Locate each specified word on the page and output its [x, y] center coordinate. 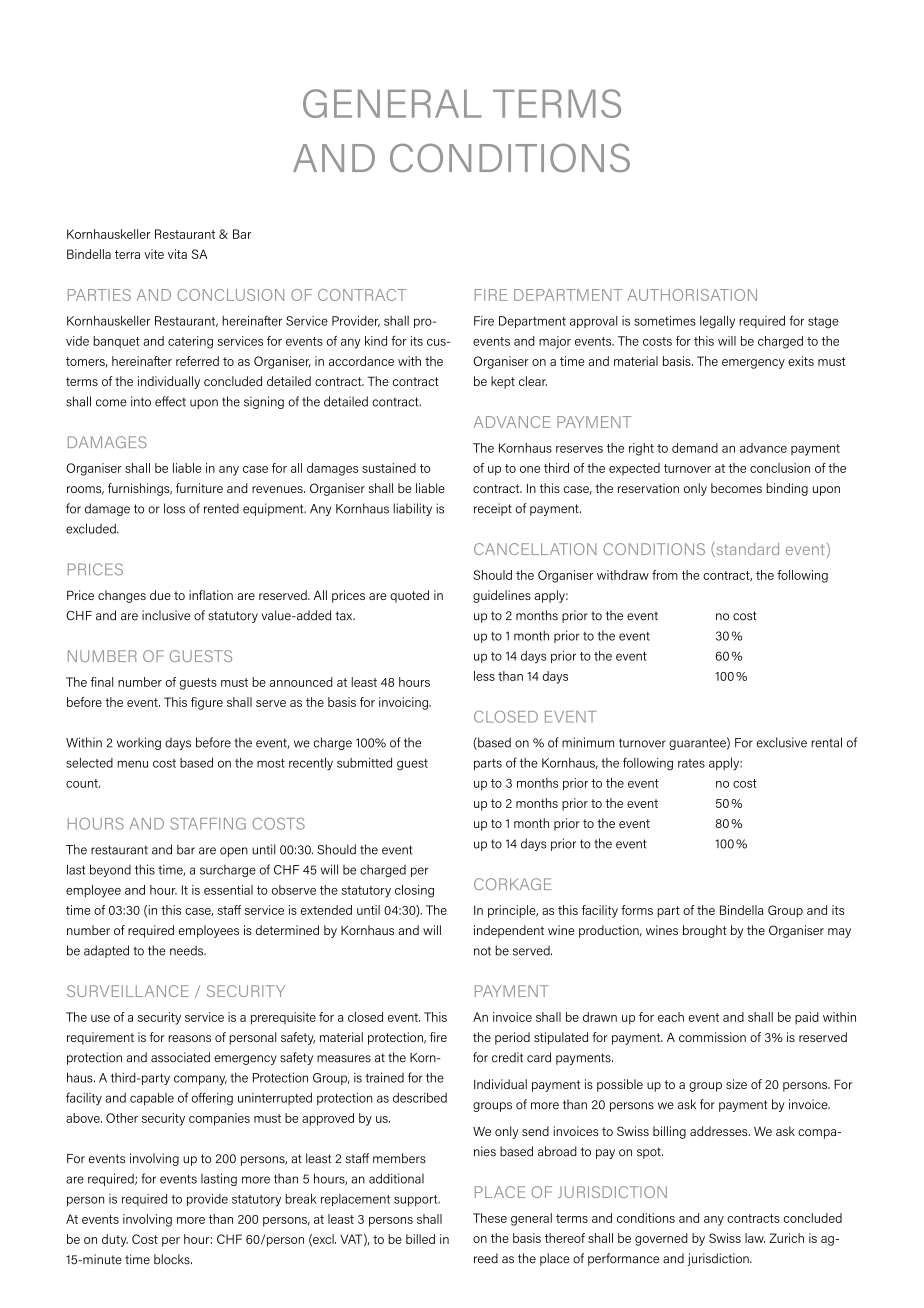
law [755, 1238]
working [139, 743]
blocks [173, 1259]
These [490, 1218]
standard [746, 549]
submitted [364, 763]
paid [807, 1018]
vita [177, 254]
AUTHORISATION [692, 295]
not [482, 951]
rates [691, 763]
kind [376, 341]
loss [174, 508]
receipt [493, 509]
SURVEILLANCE [128, 991]
